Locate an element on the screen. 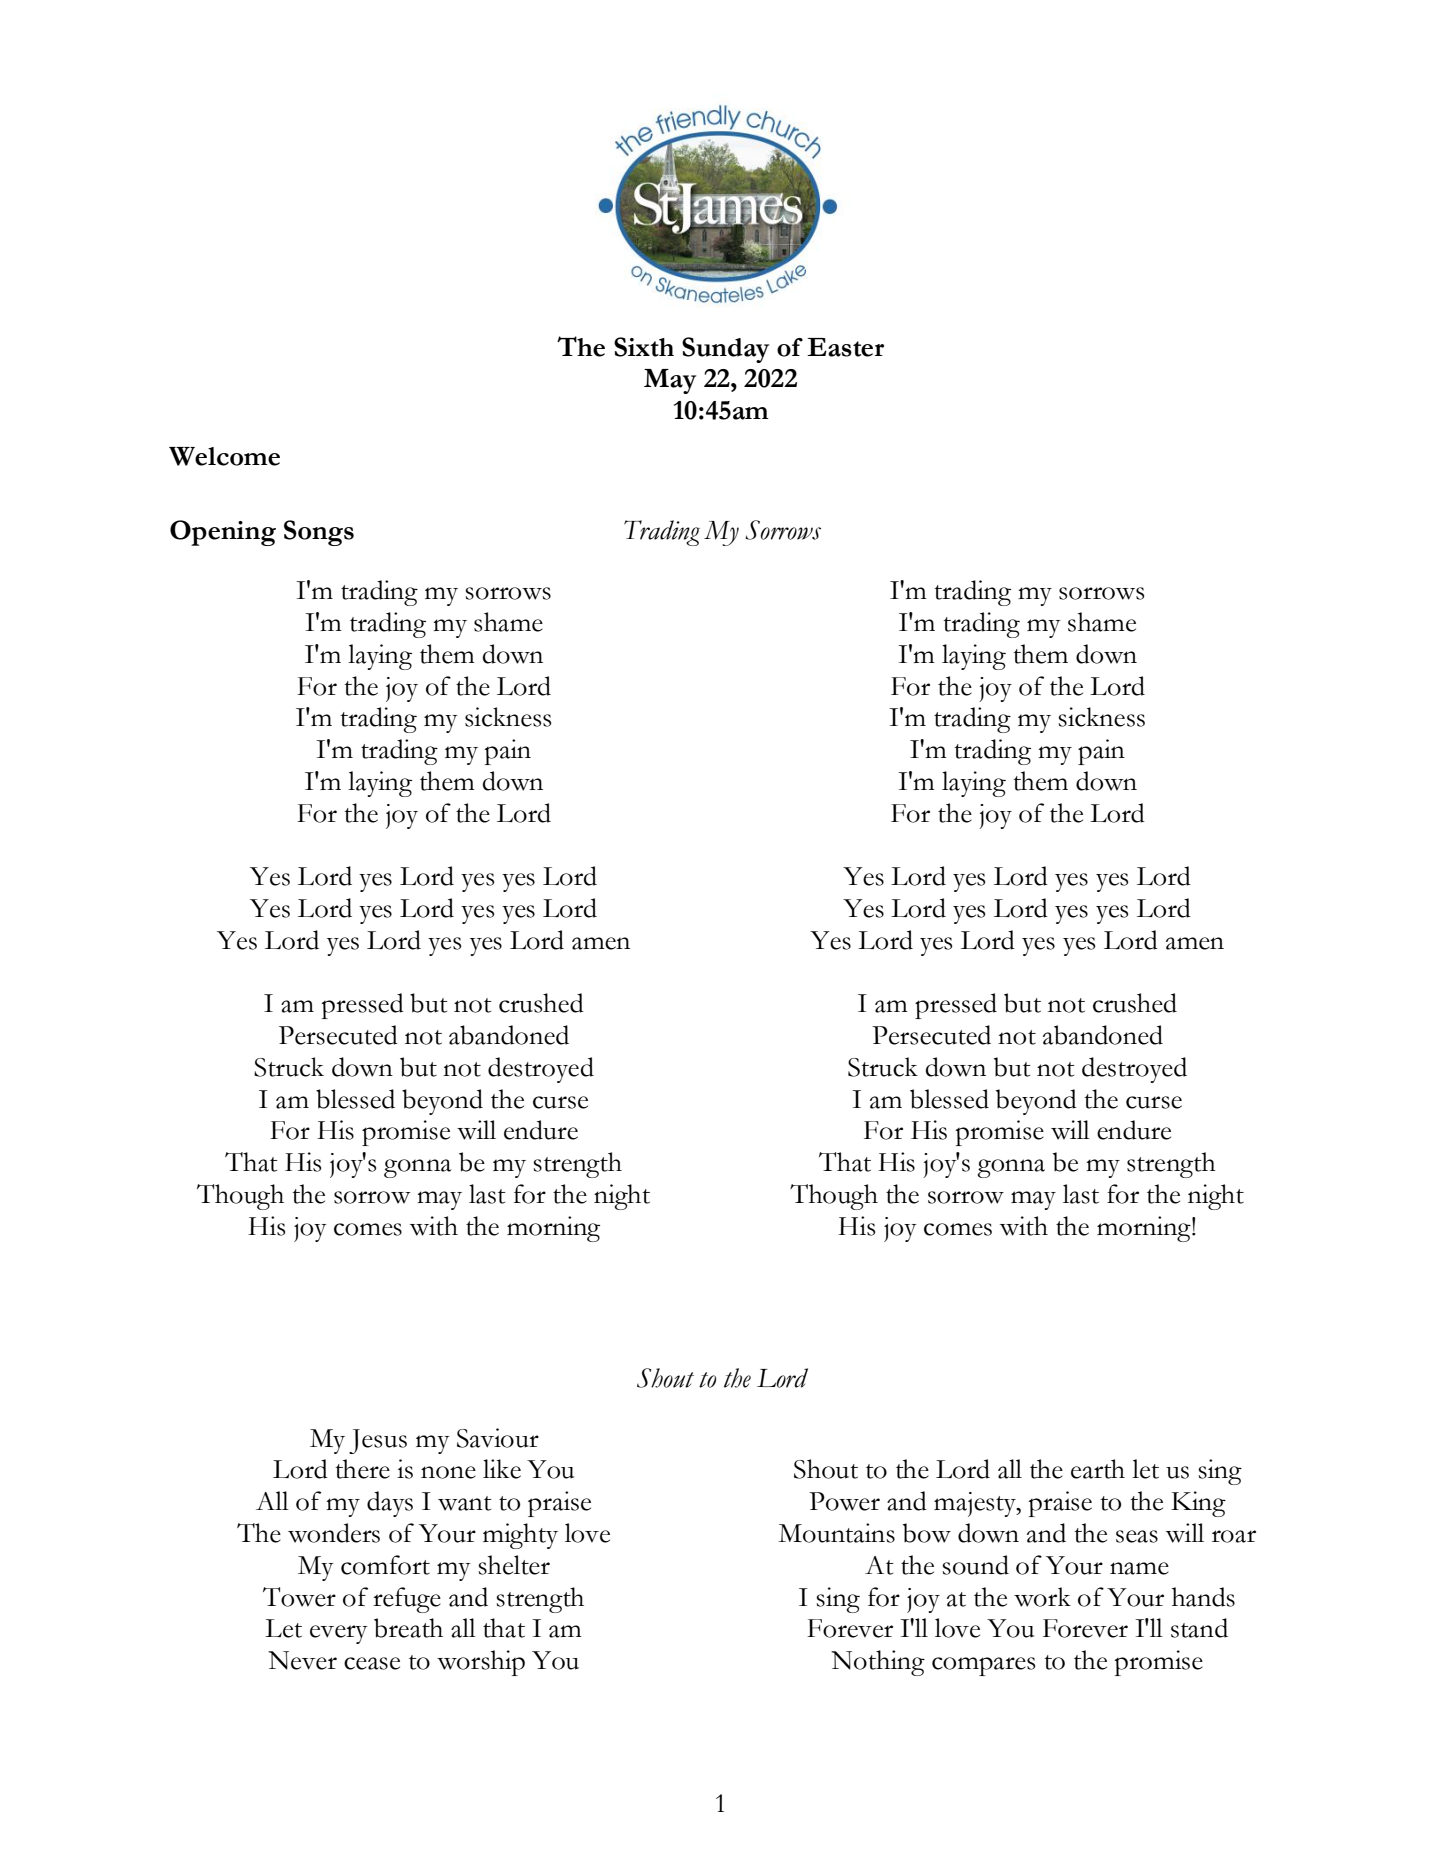 This screenshot has height=1864, width=1441. Sunday is located at coordinates (725, 350).
